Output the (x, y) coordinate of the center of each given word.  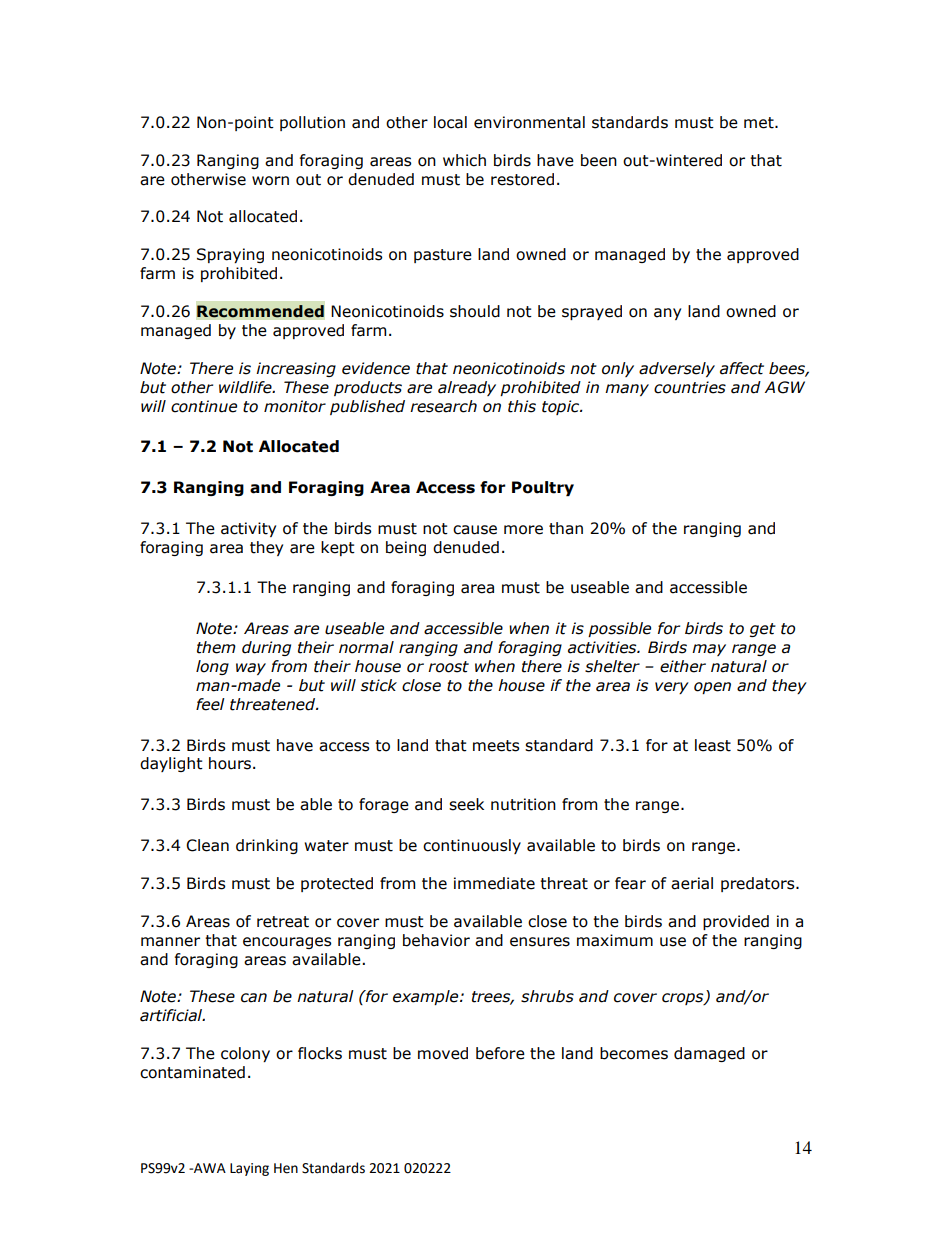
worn (270, 181)
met (760, 123)
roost (448, 667)
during (266, 648)
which (464, 160)
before (500, 1053)
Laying (249, 1169)
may (709, 650)
